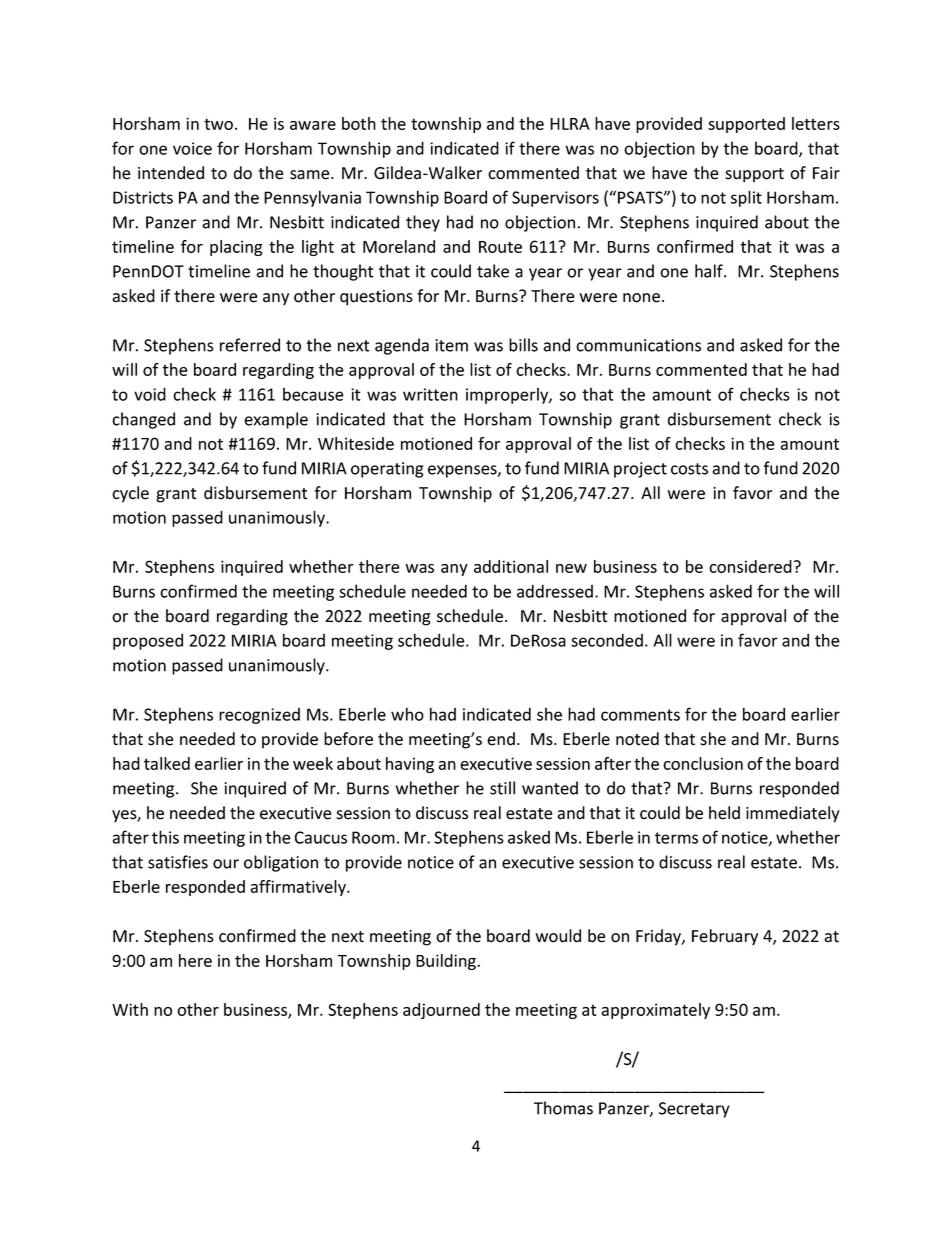  I want to click on voice, so click(192, 148).
